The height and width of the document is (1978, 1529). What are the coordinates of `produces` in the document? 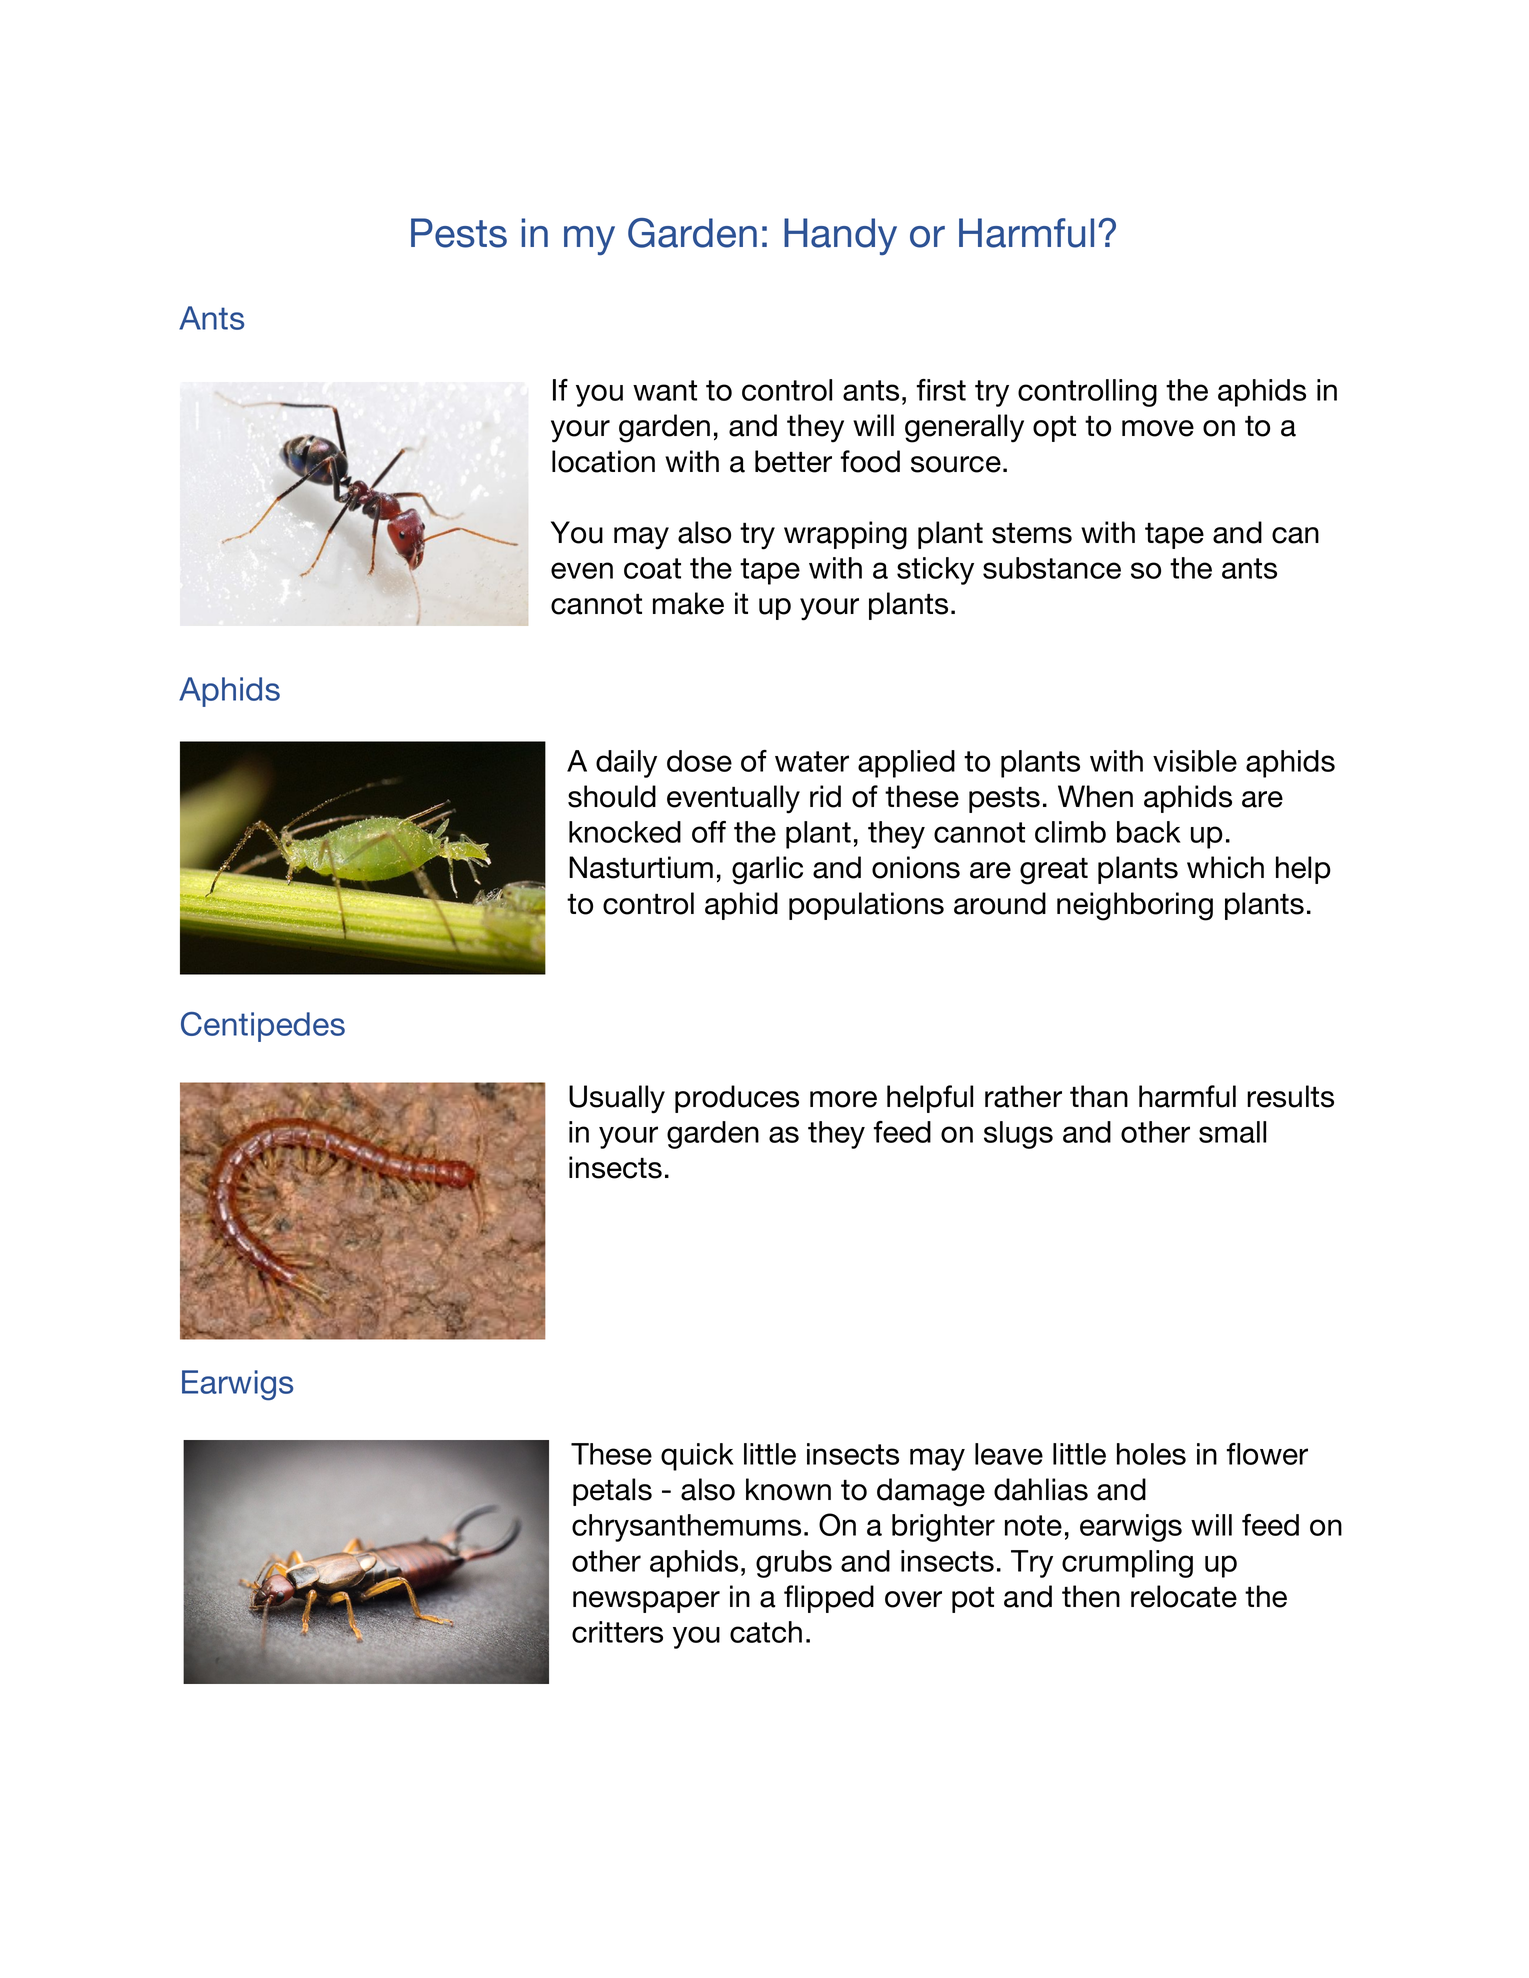 It's located at (737, 1099).
